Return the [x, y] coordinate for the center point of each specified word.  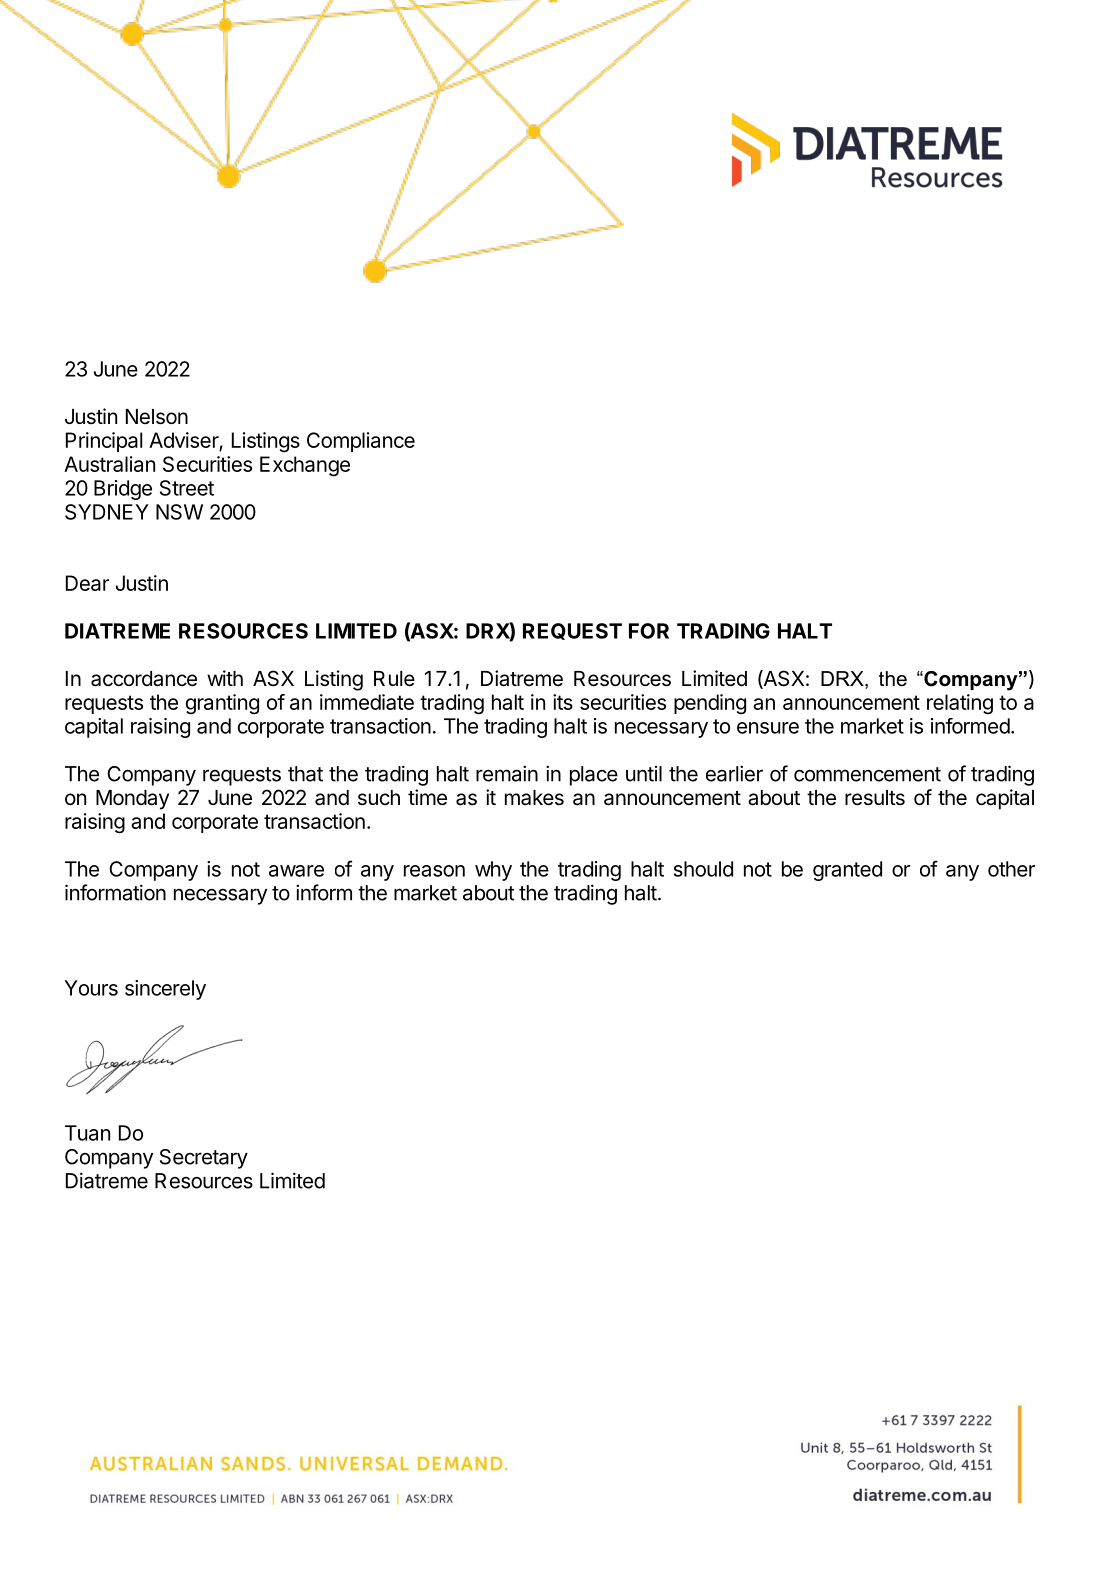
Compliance [361, 442]
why [493, 871]
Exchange [305, 466]
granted [847, 871]
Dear [87, 583]
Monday [132, 800]
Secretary [204, 1159]
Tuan [87, 1133]
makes [534, 798]
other [1011, 869]
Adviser [184, 441]
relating [960, 704]
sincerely [165, 990]
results [875, 798]
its [563, 702]
